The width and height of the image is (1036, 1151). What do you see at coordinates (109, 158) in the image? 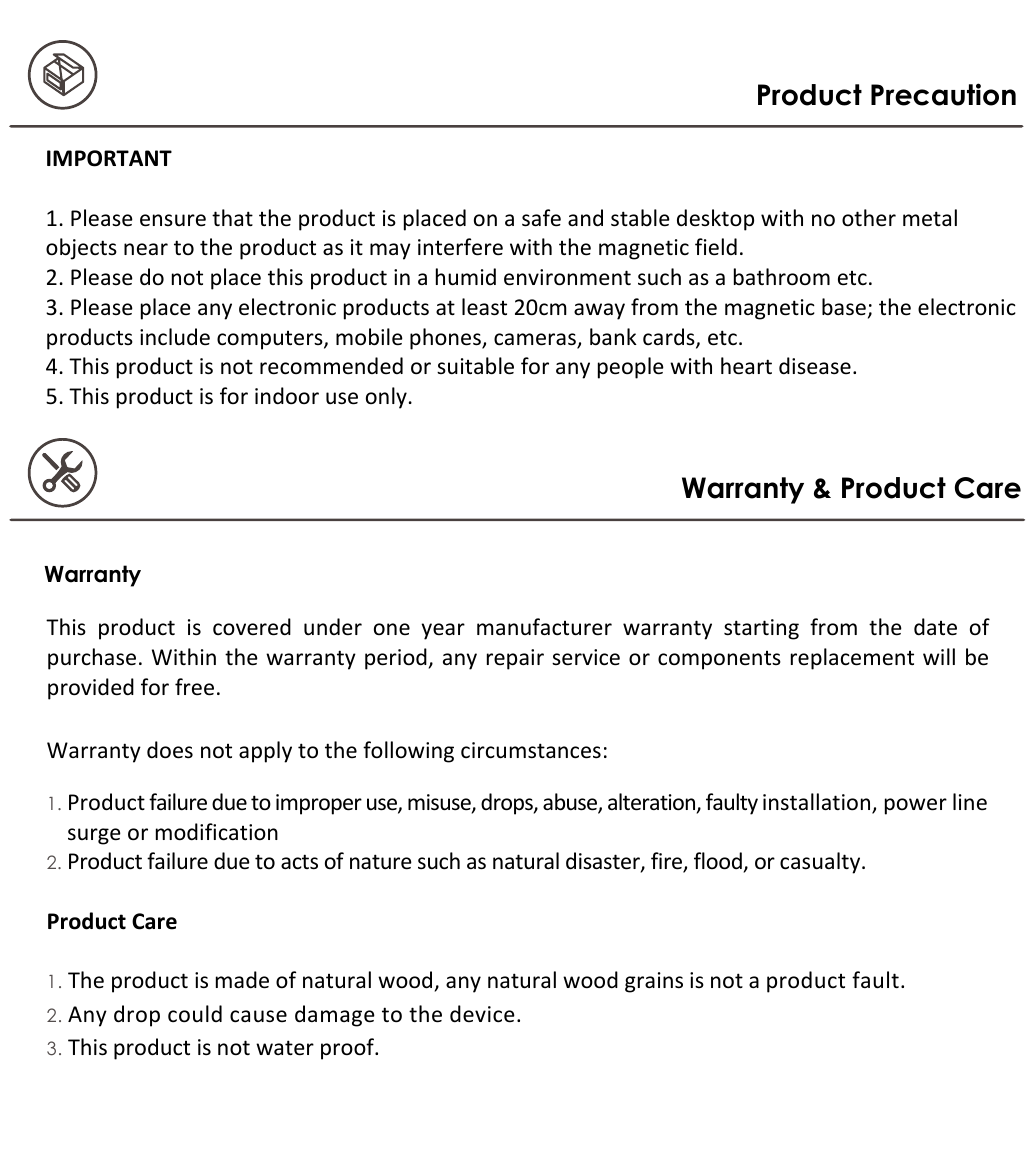
I see `IMPORTANT` at bounding box center [109, 158].
